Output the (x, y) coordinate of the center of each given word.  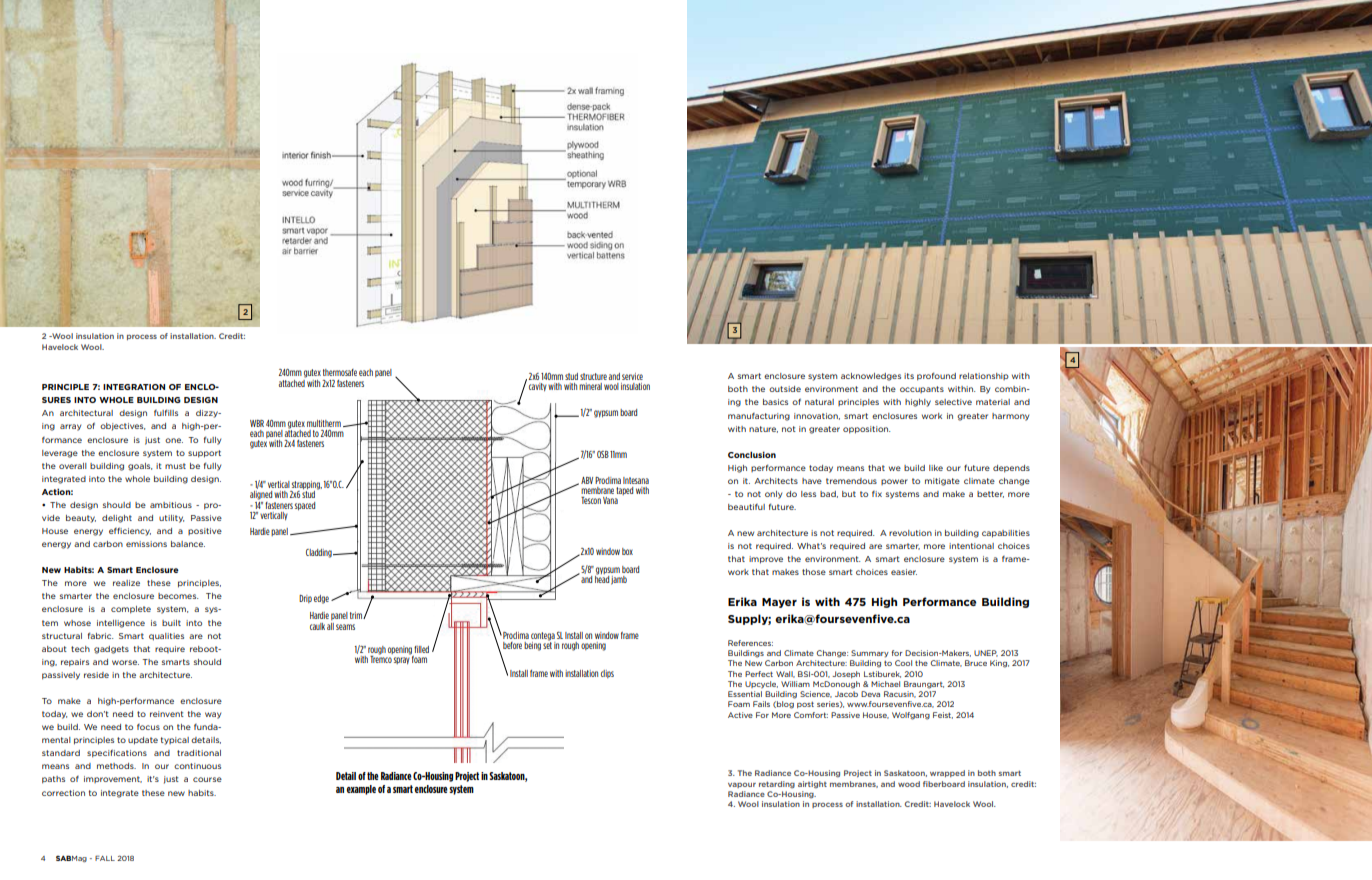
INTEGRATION (134, 387)
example (361, 790)
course (207, 779)
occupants (922, 389)
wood (909, 784)
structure (593, 376)
